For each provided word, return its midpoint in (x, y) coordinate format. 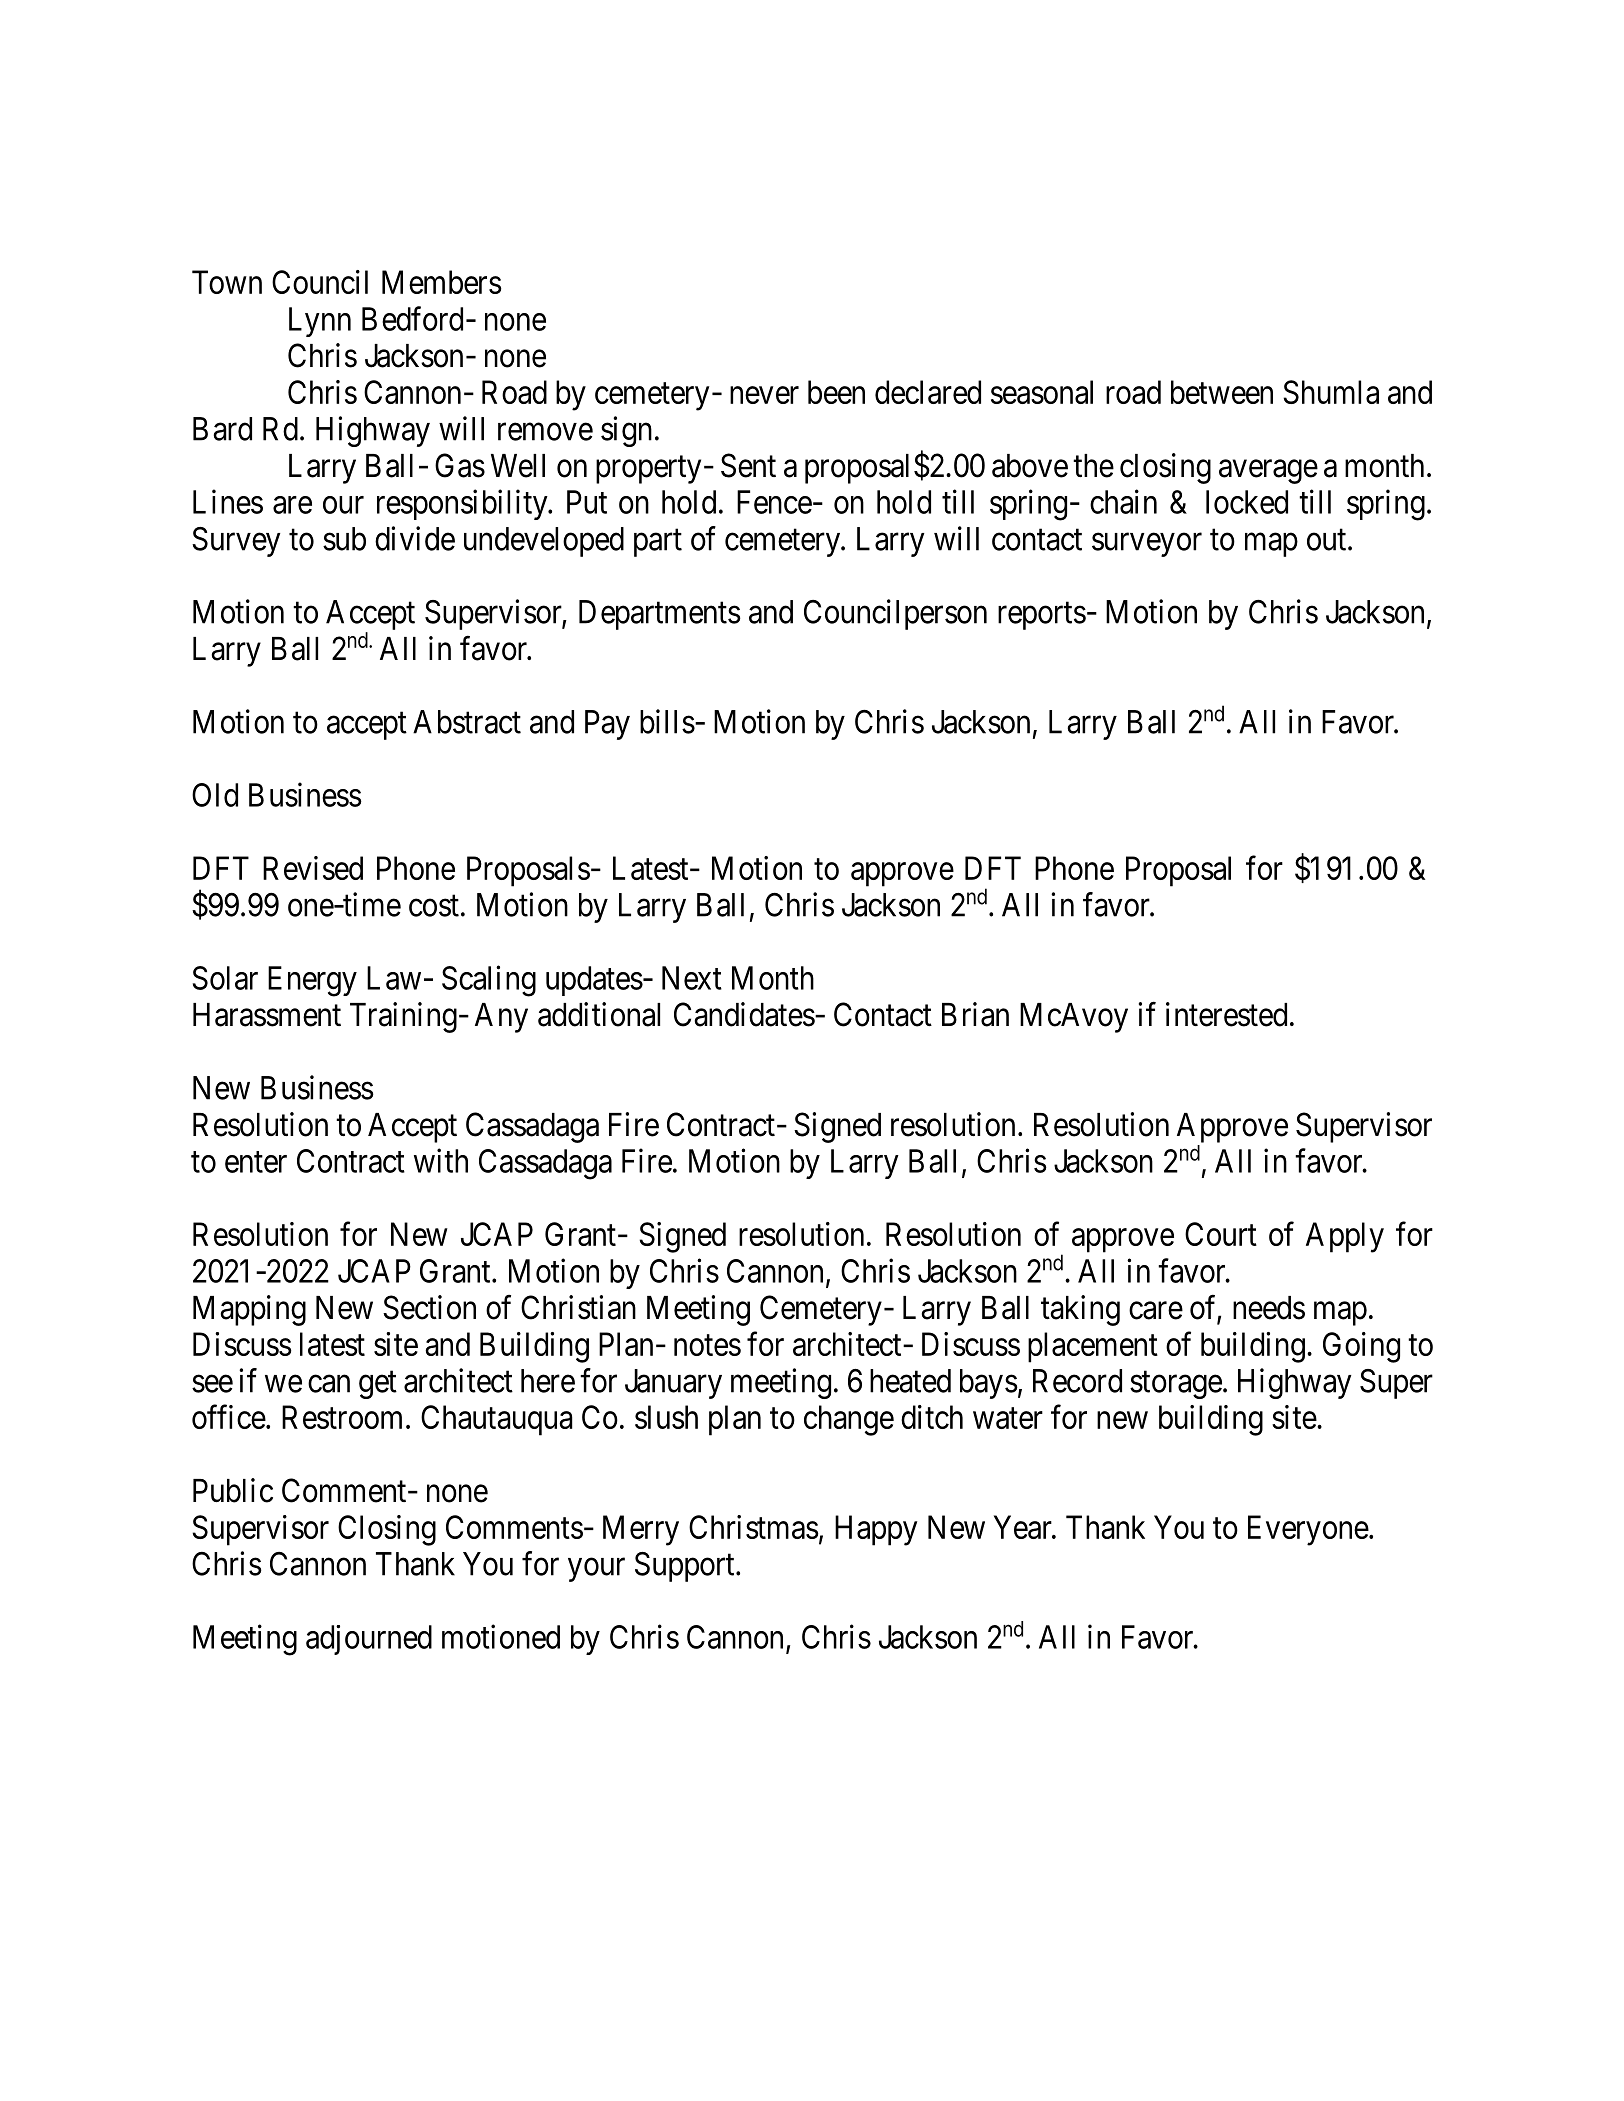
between (1222, 392)
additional (599, 1014)
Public (233, 1490)
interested (1226, 1014)
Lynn (320, 322)
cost (434, 906)
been (836, 392)
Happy (876, 1530)
